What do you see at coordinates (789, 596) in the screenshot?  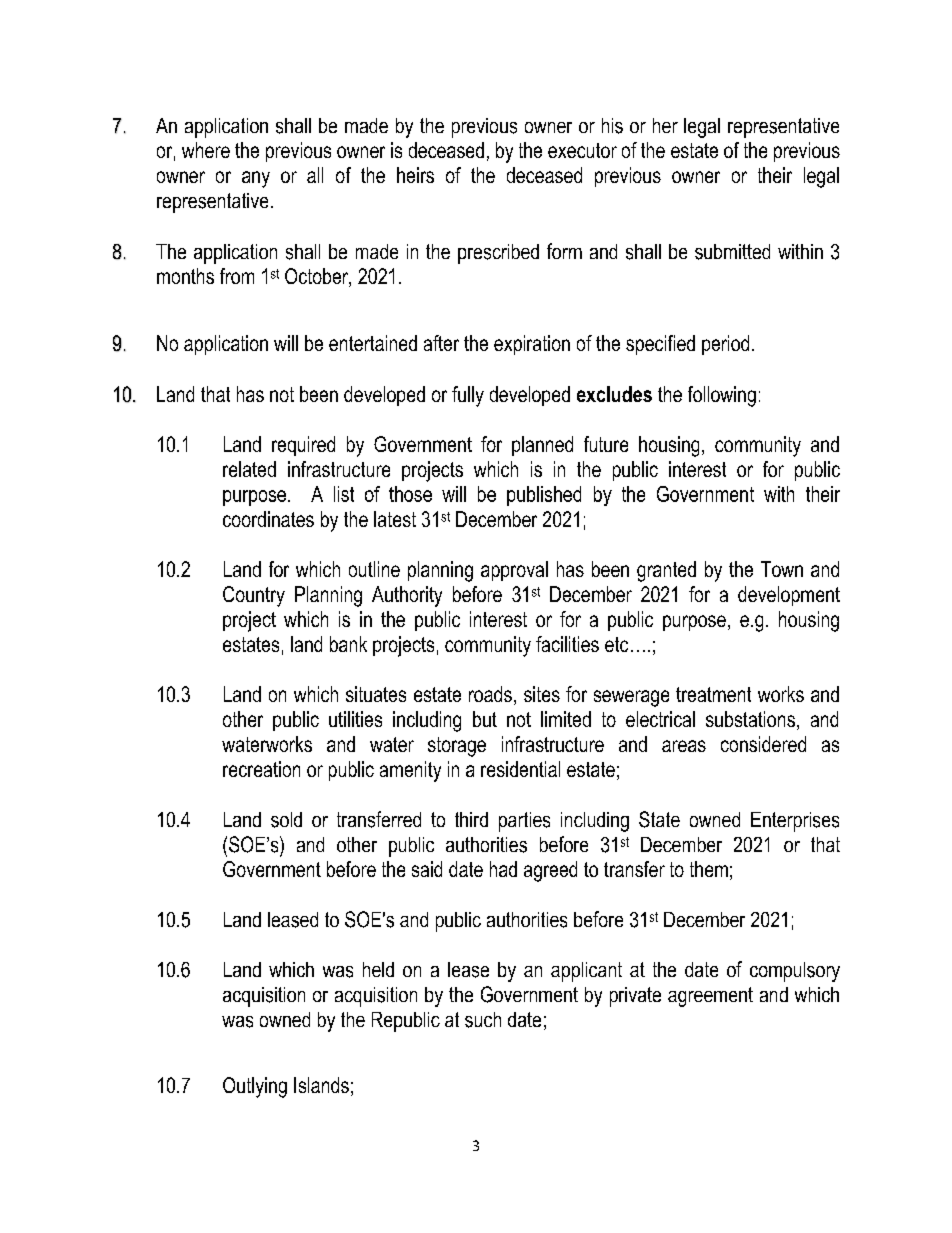 I see `development` at bounding box center [789, 596].
